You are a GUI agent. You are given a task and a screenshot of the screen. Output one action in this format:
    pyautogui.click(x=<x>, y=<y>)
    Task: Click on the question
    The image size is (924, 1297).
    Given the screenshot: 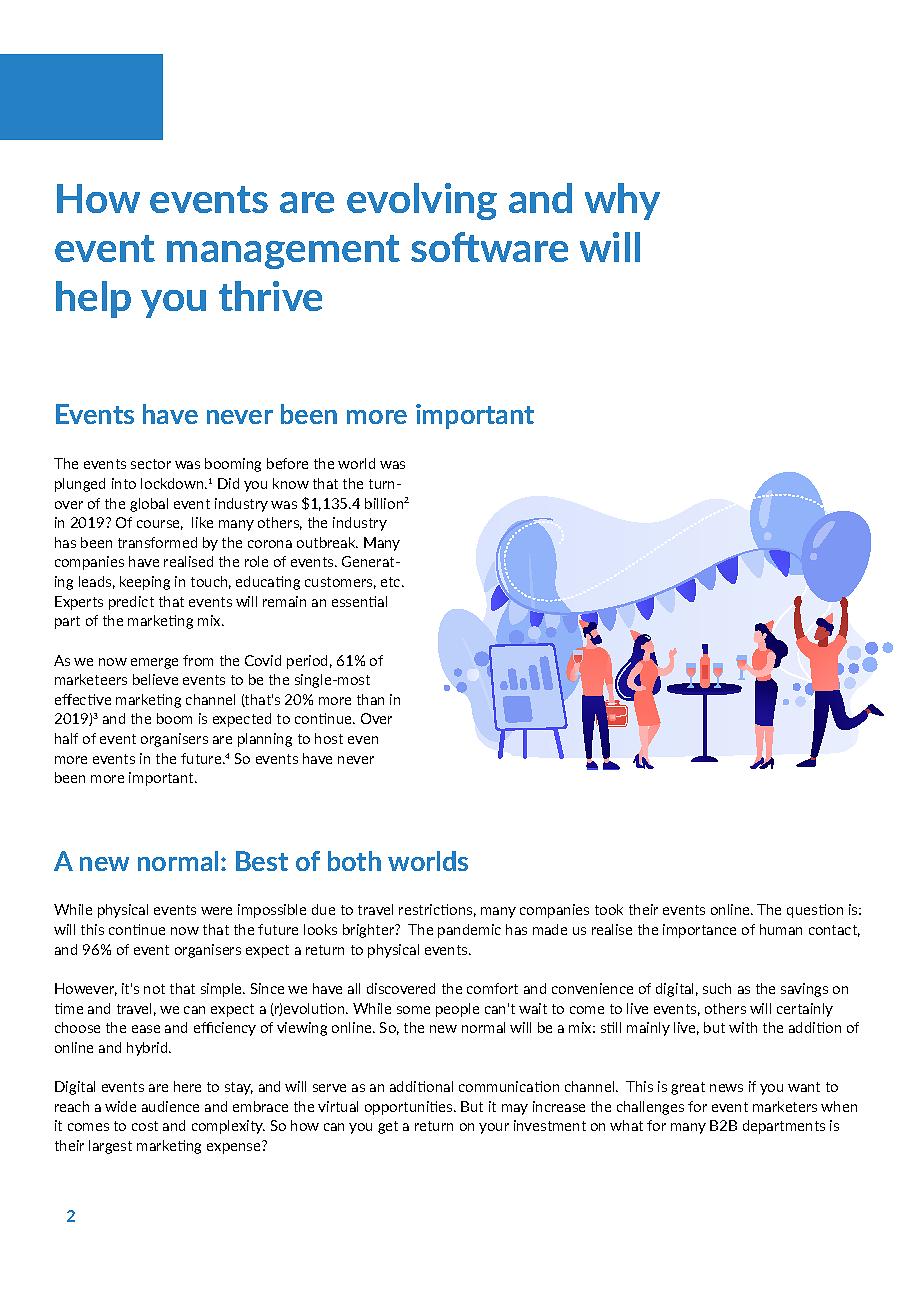 What is the action you would take?
    pyautogui.click(x=815, y=911)
